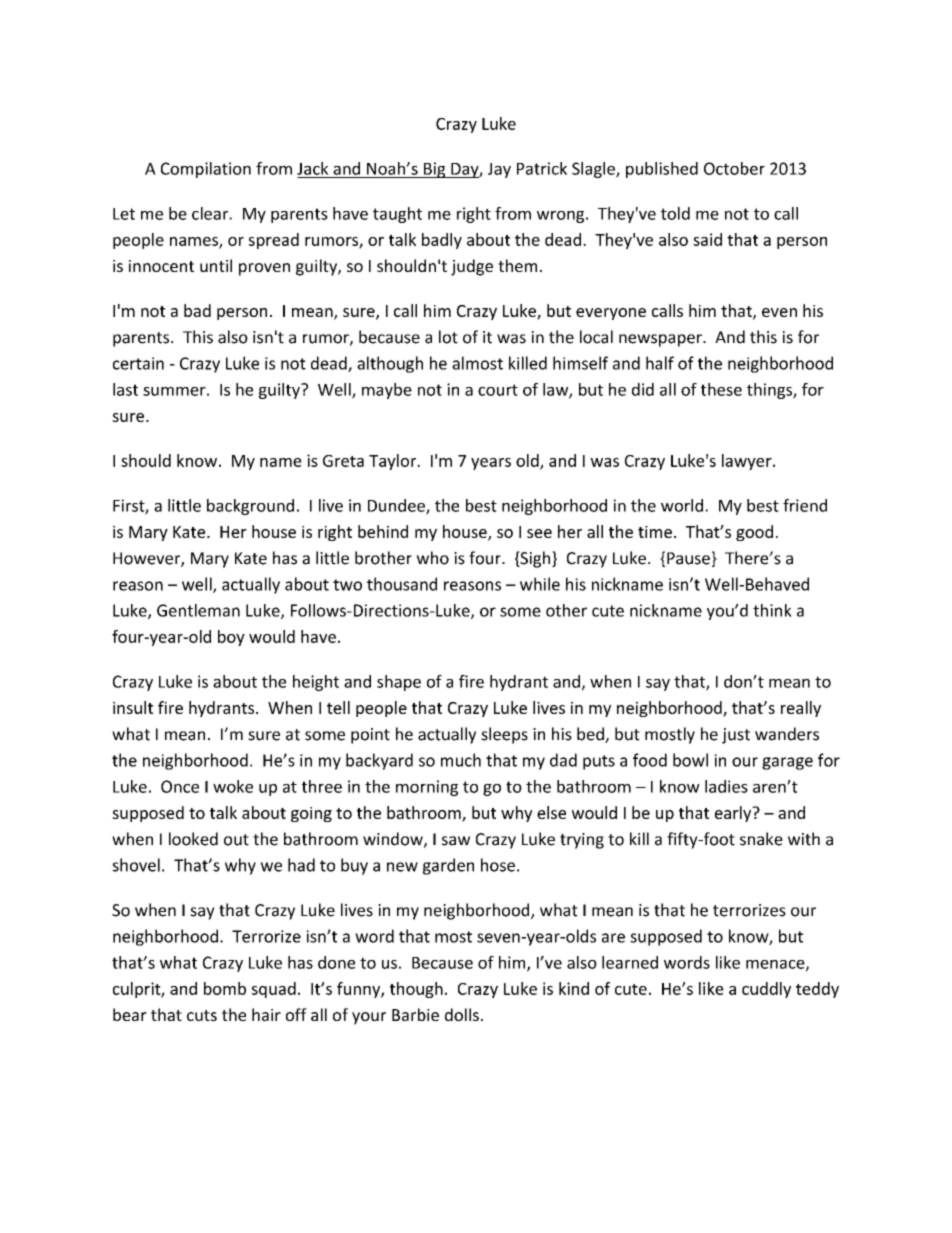  I want to click on these, so click(721, 389).
